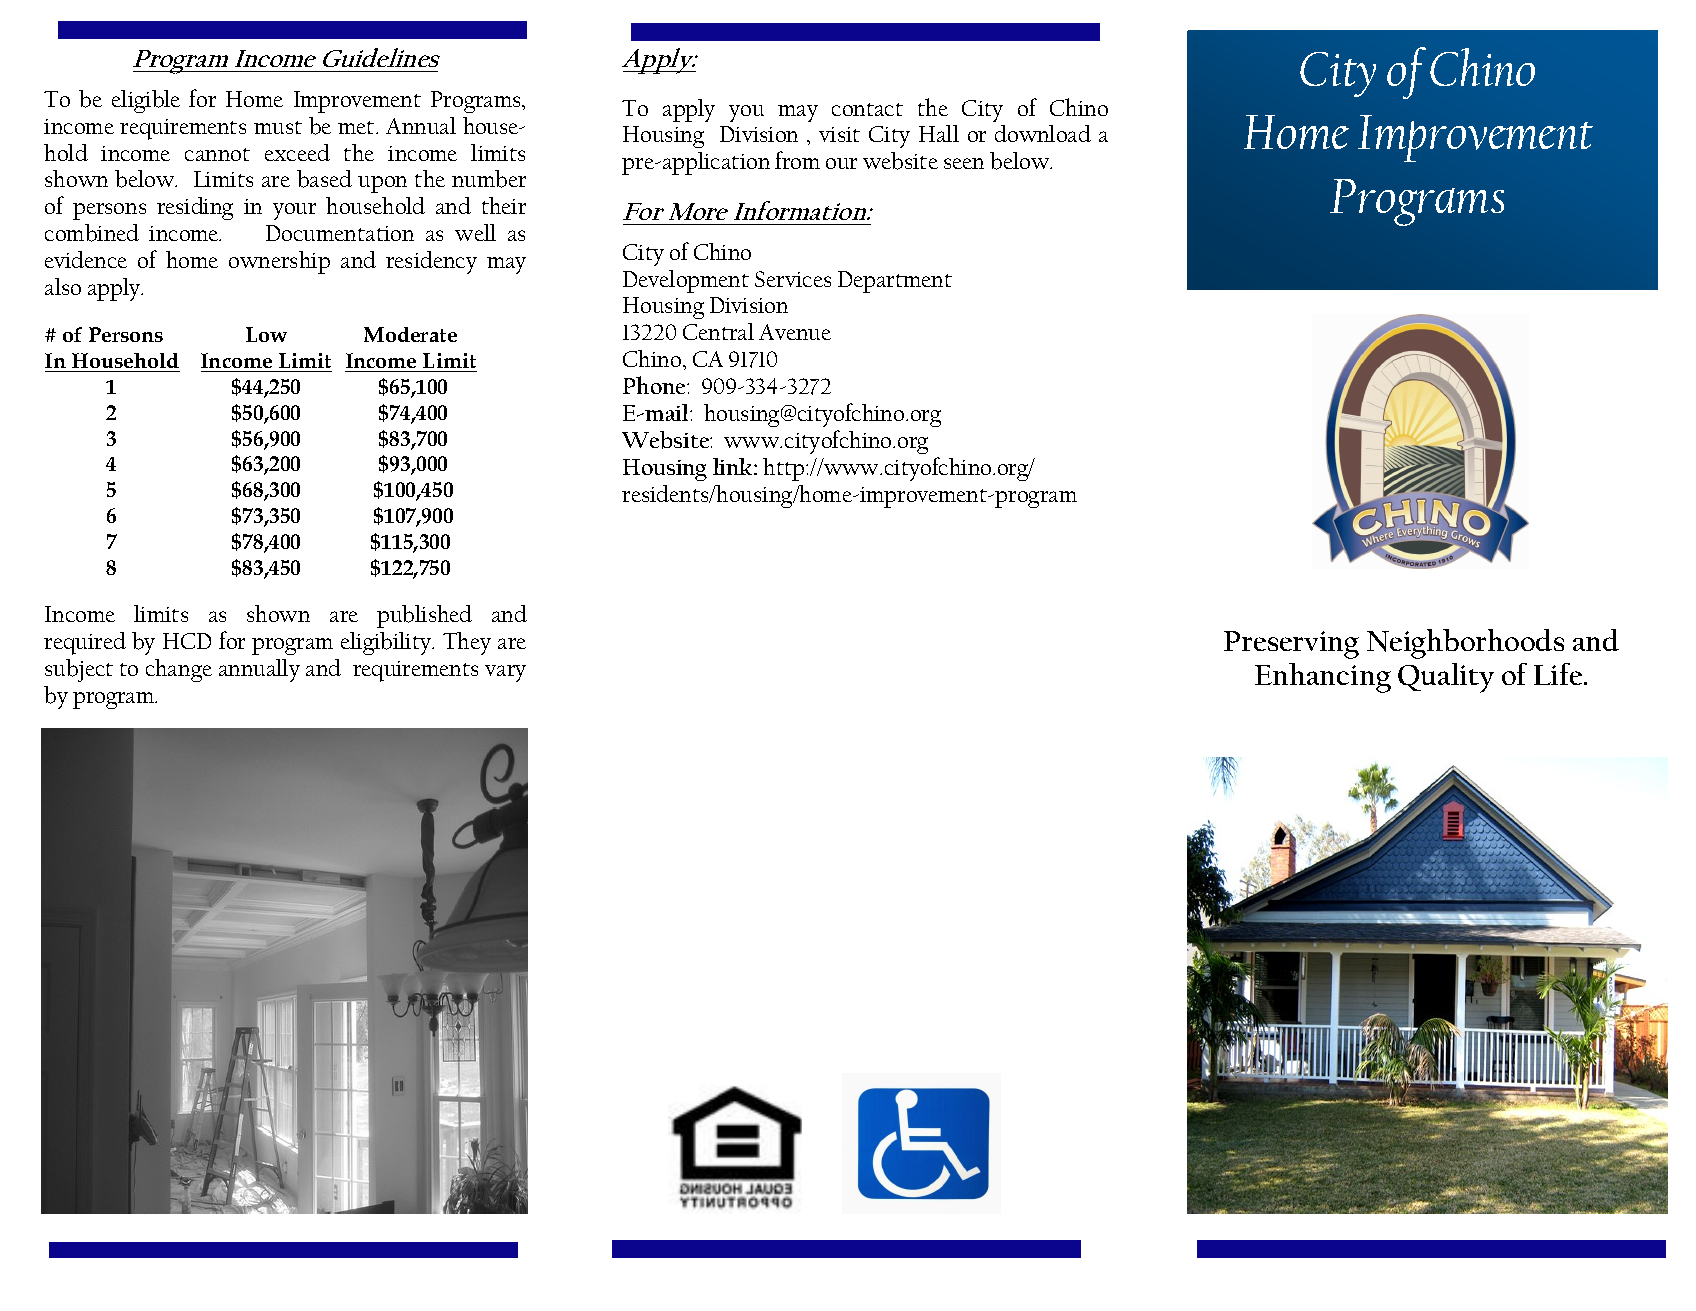 The image size is (1696, 1311). I want to click on download, so click(1043, 133).
